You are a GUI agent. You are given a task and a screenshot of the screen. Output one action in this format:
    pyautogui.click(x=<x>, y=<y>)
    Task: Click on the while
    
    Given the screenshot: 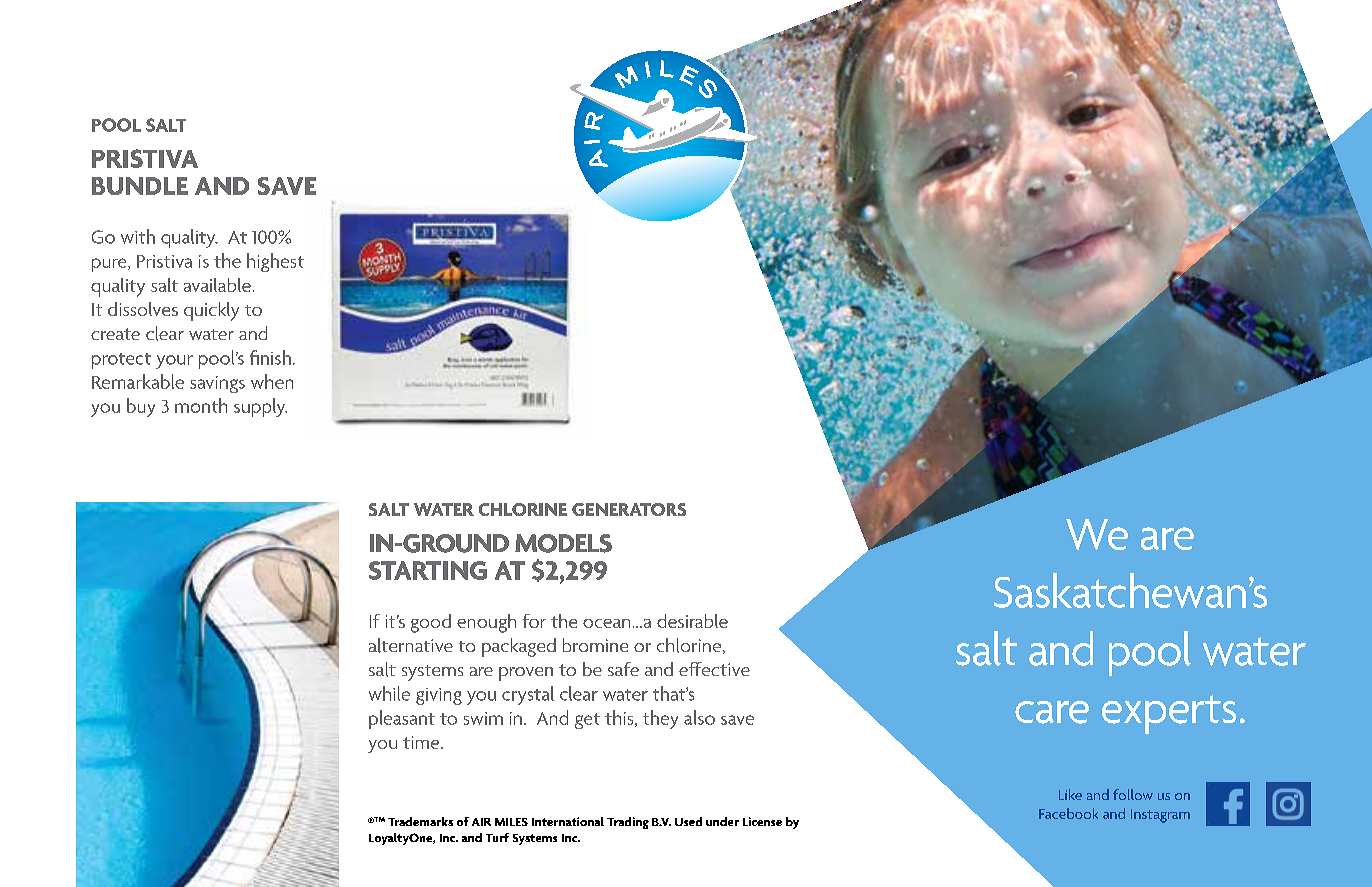 What is the action you would take?
    pyautogui.click(x=389, y=693)
